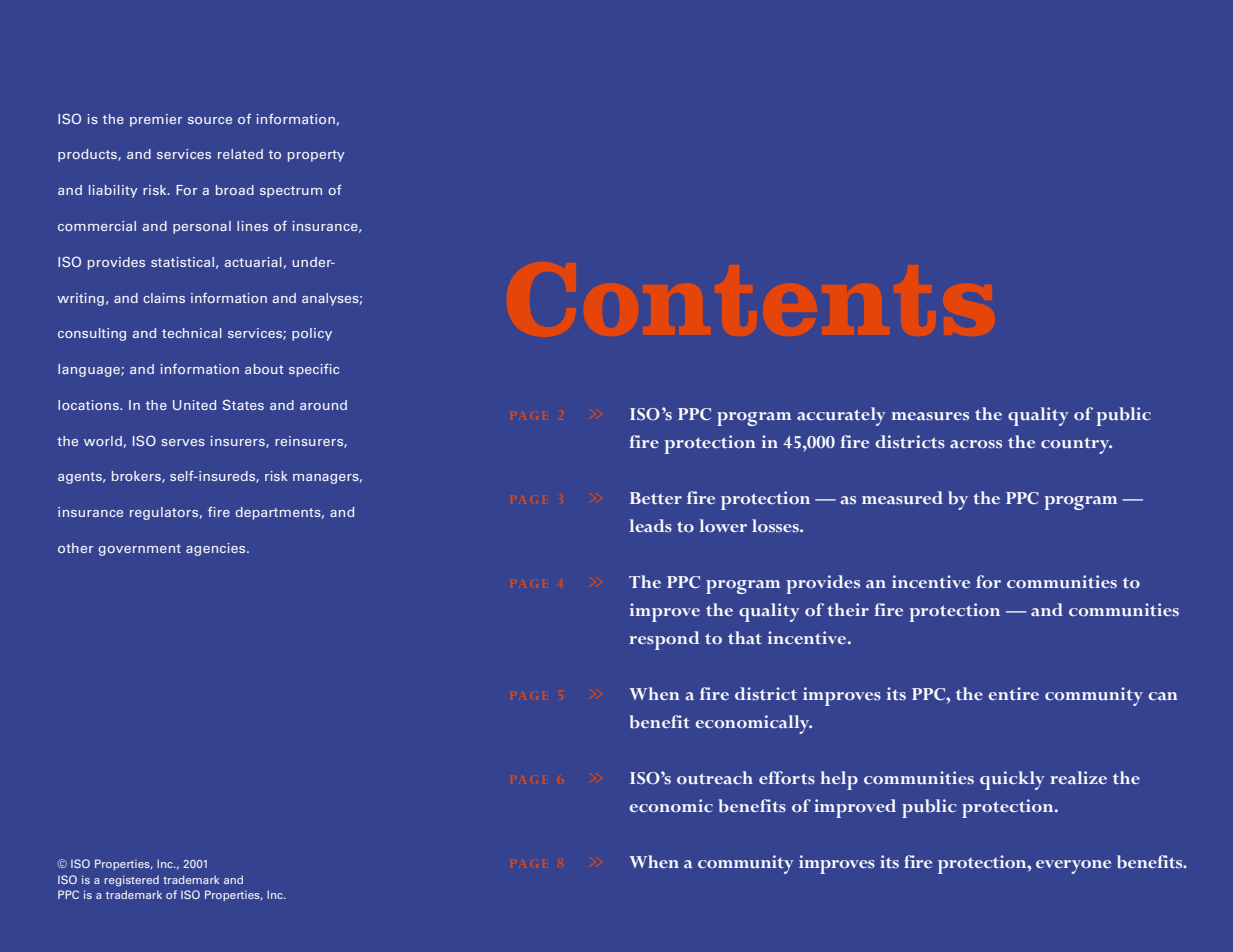  Describe the element at coordinates (664, 640) in the document. I see `respond` at that location.
